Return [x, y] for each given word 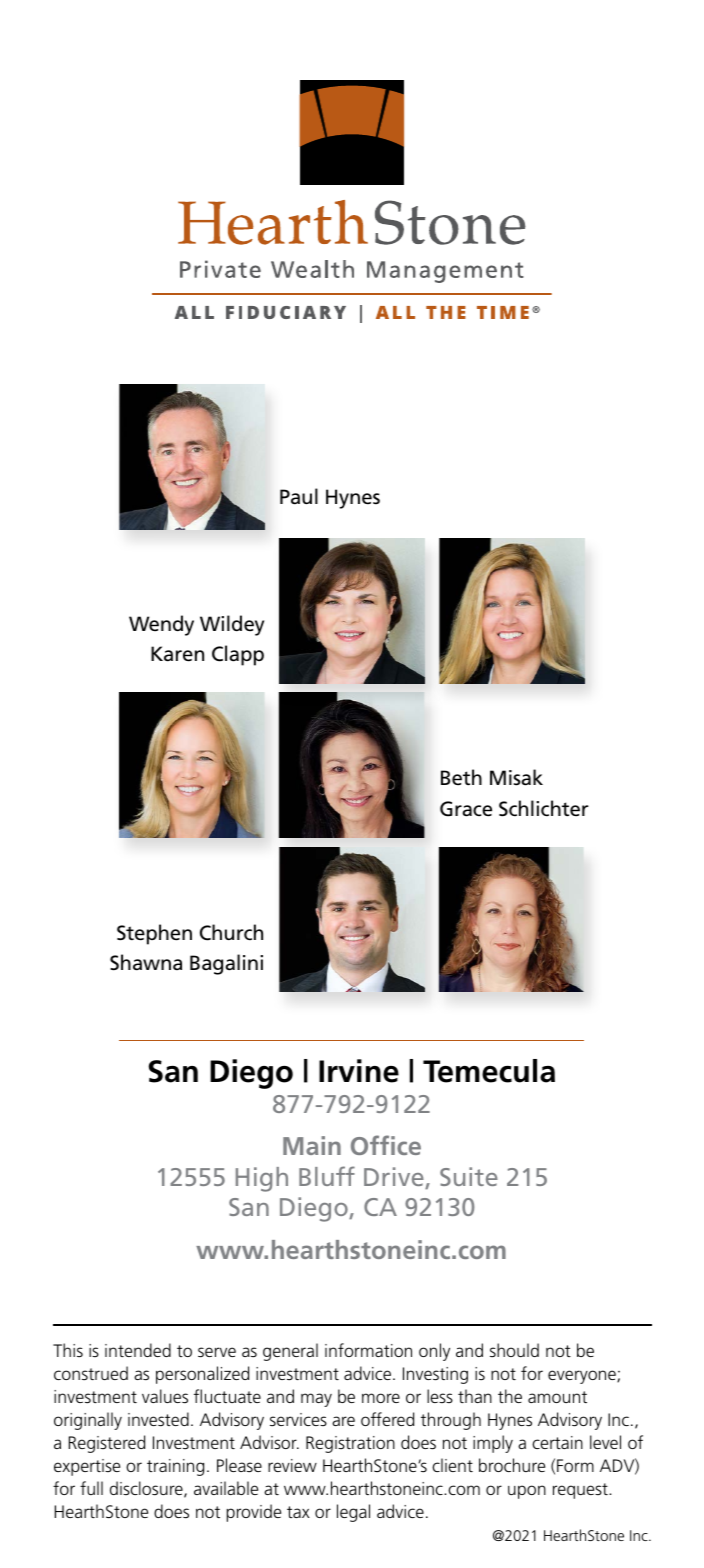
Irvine [359, 1071]
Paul [299, 496]
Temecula [489, 1071]
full [91, 1488]
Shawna [146, 962]
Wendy [161, 625]
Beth [461, 777]
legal [353, 1513]
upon [527, 1492]
